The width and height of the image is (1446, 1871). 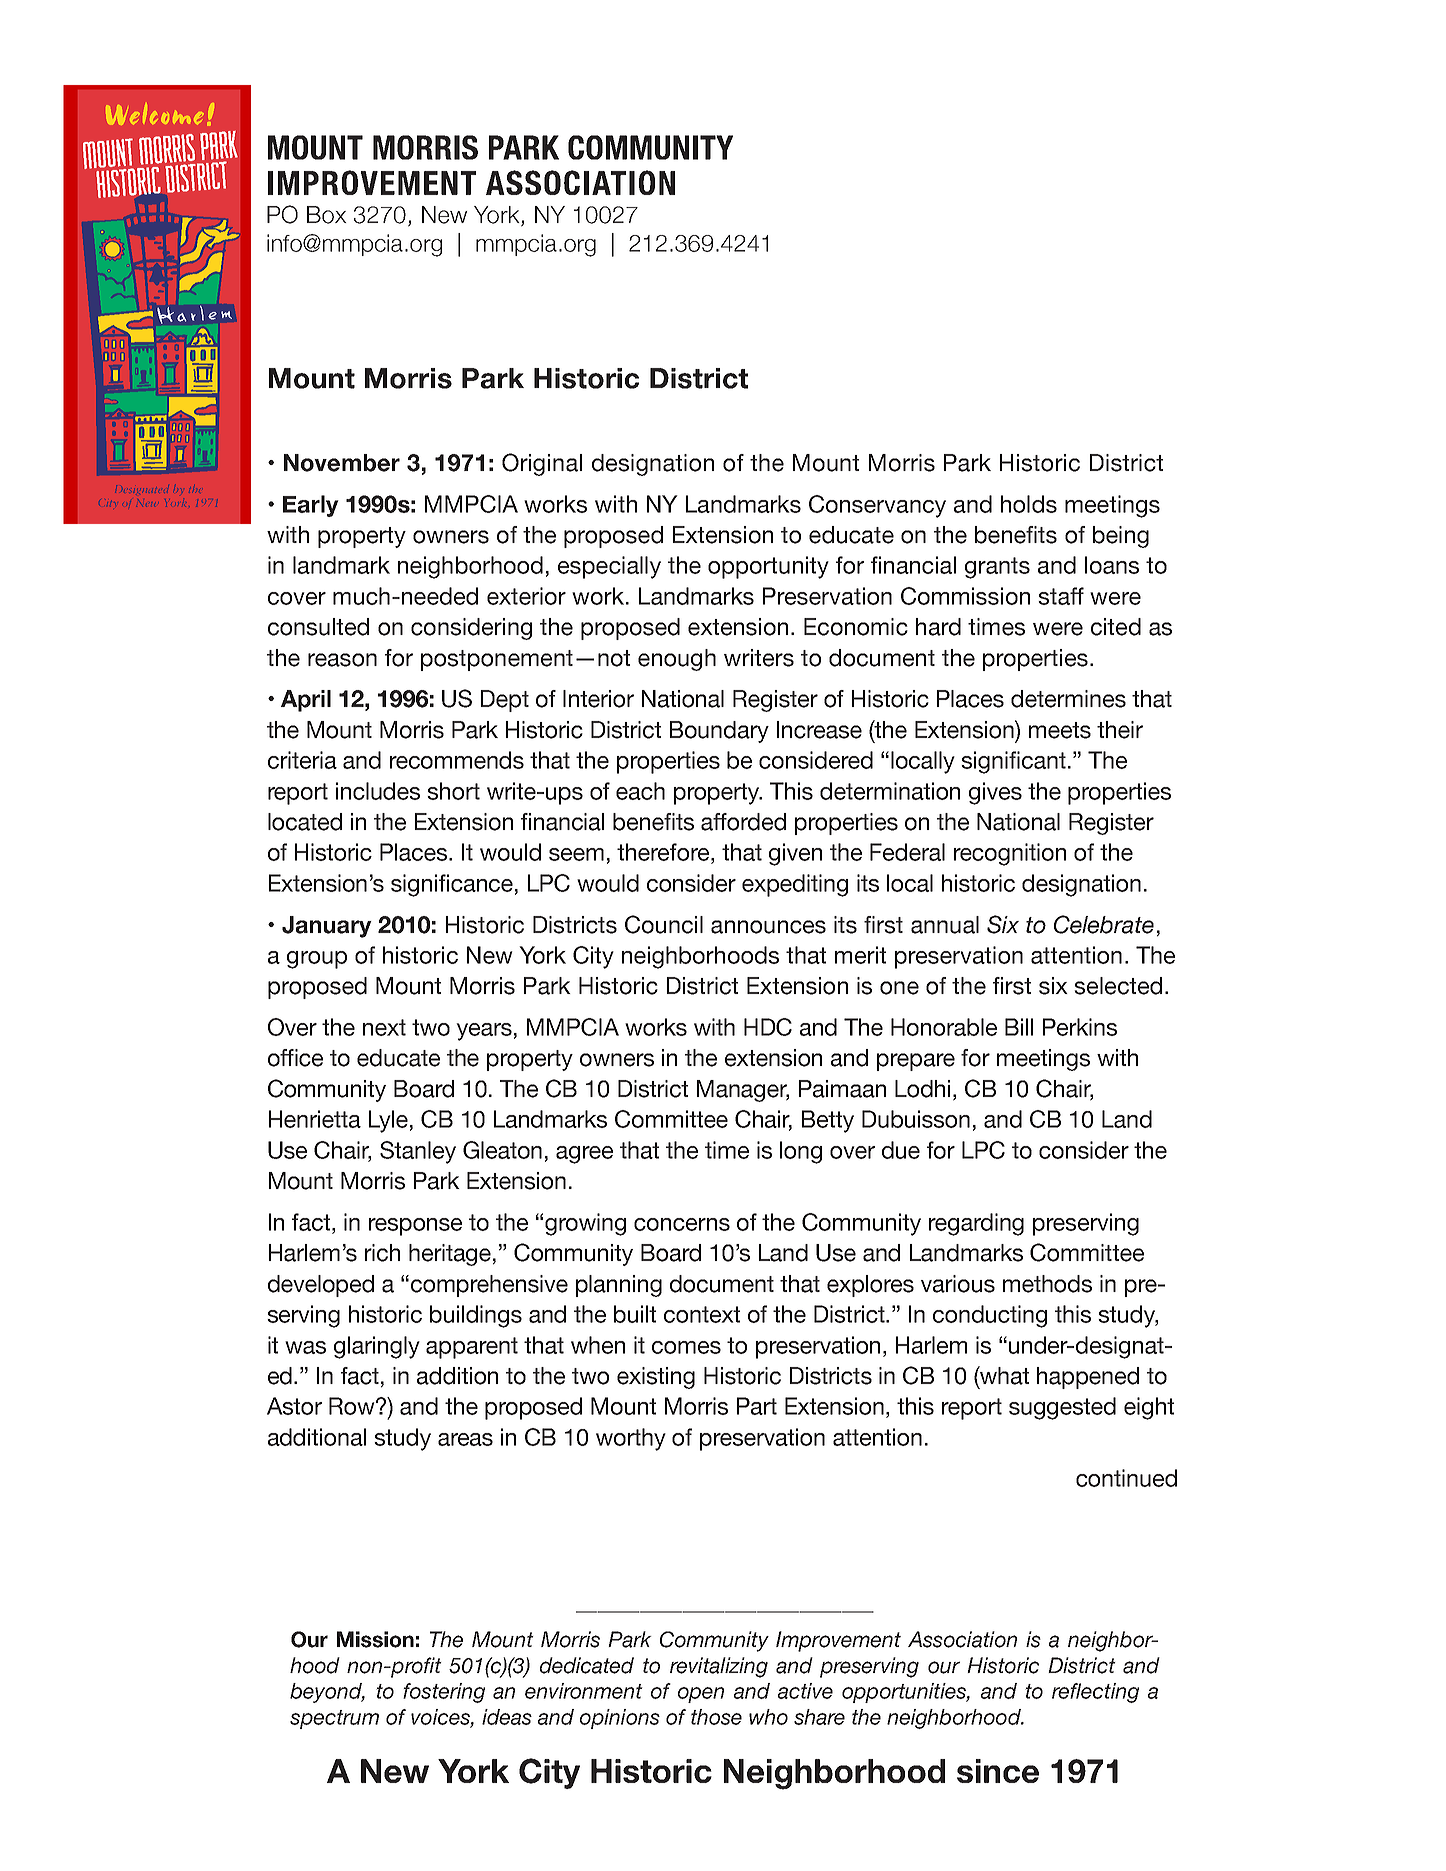 What do you see at coordinates (1088, 1378) in the image?
I see `happened` at bounding box center [1088, 1378].
